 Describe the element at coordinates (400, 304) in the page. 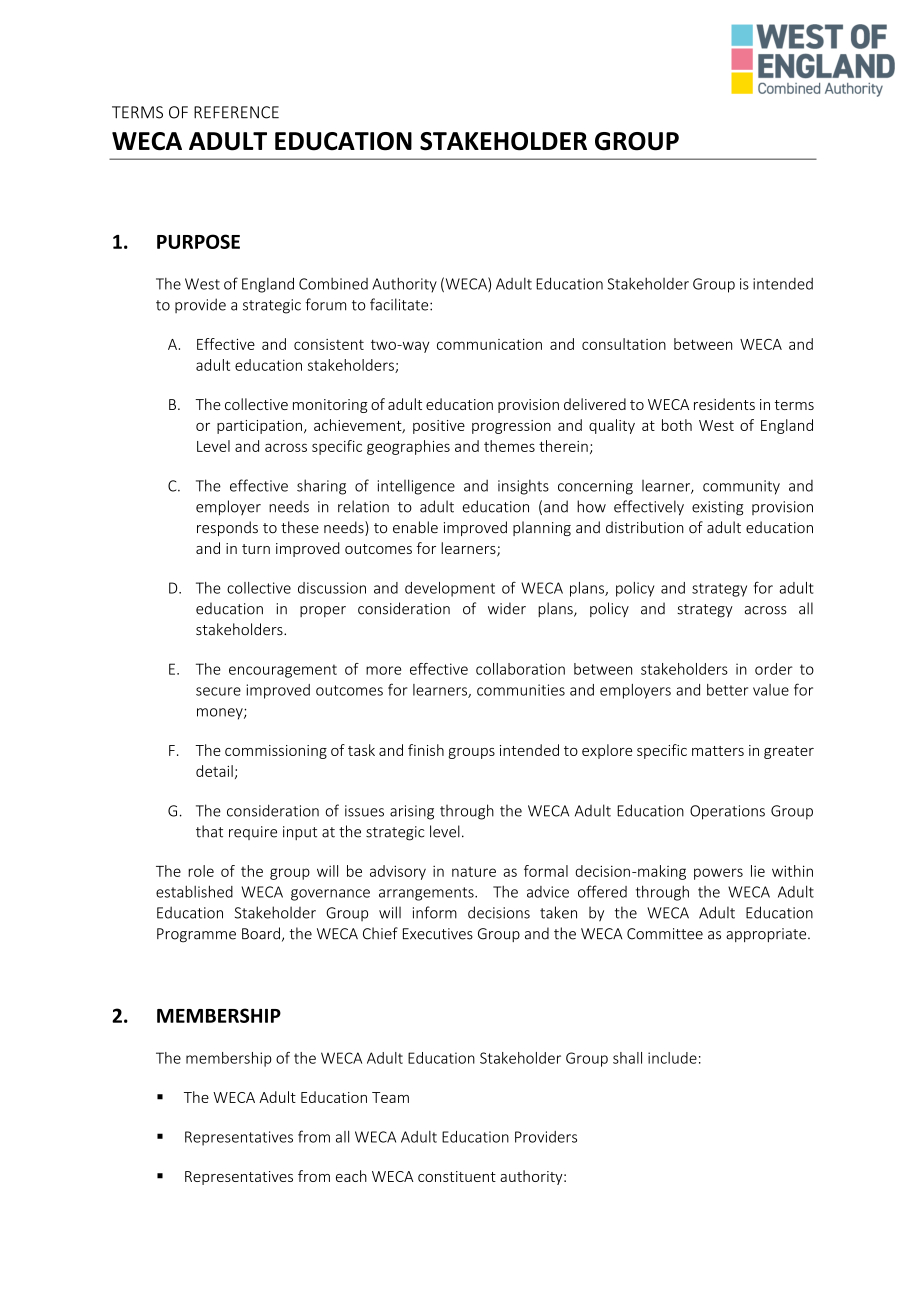

I see `facilitate` at that location.
